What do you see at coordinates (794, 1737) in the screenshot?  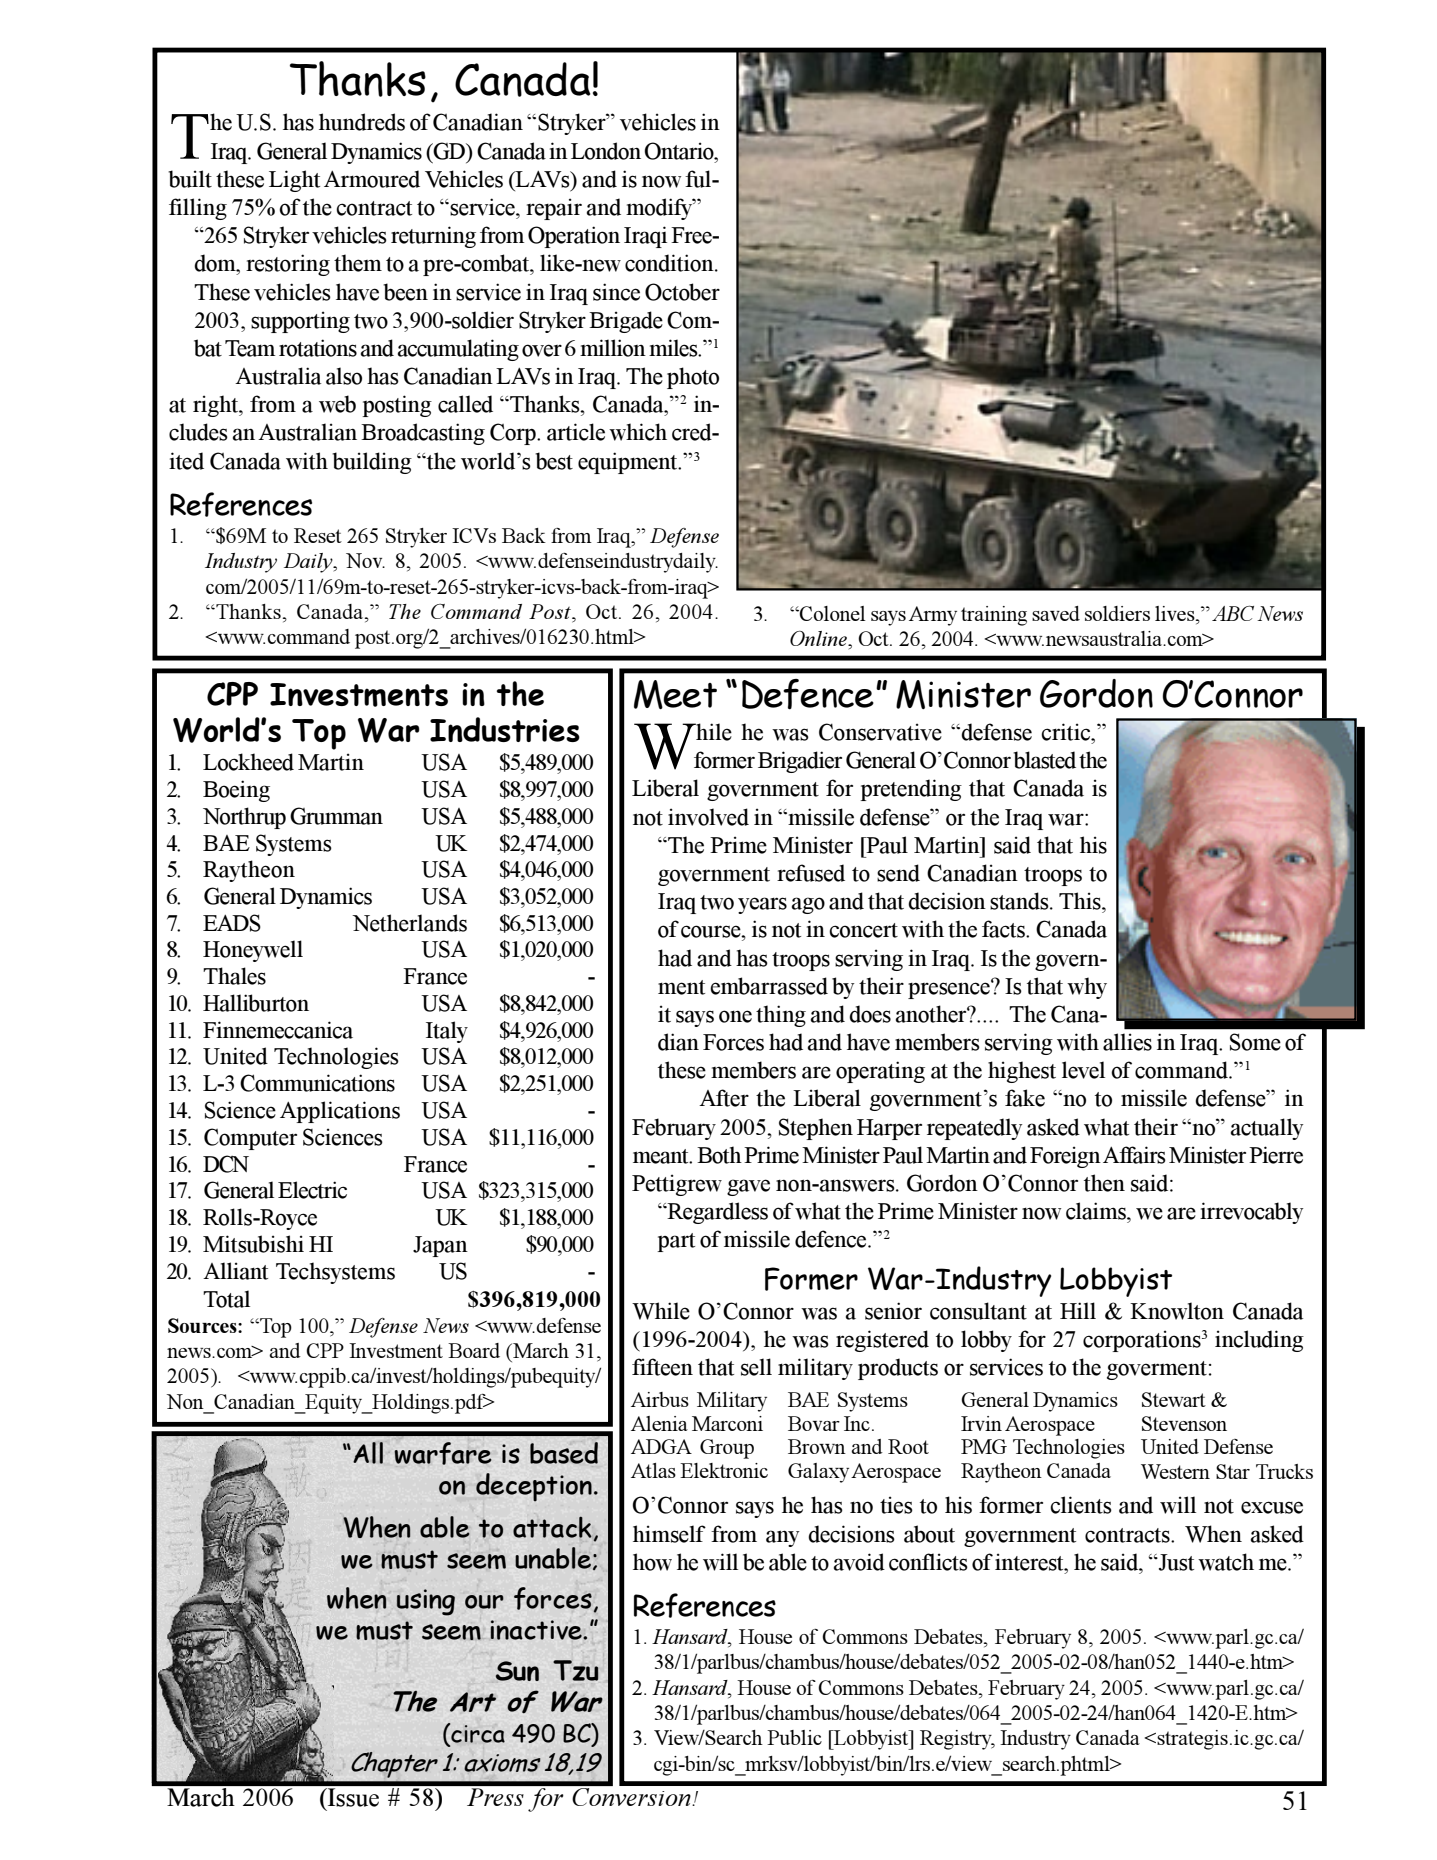 I see `Public` at bounding box center [794, 1737].
